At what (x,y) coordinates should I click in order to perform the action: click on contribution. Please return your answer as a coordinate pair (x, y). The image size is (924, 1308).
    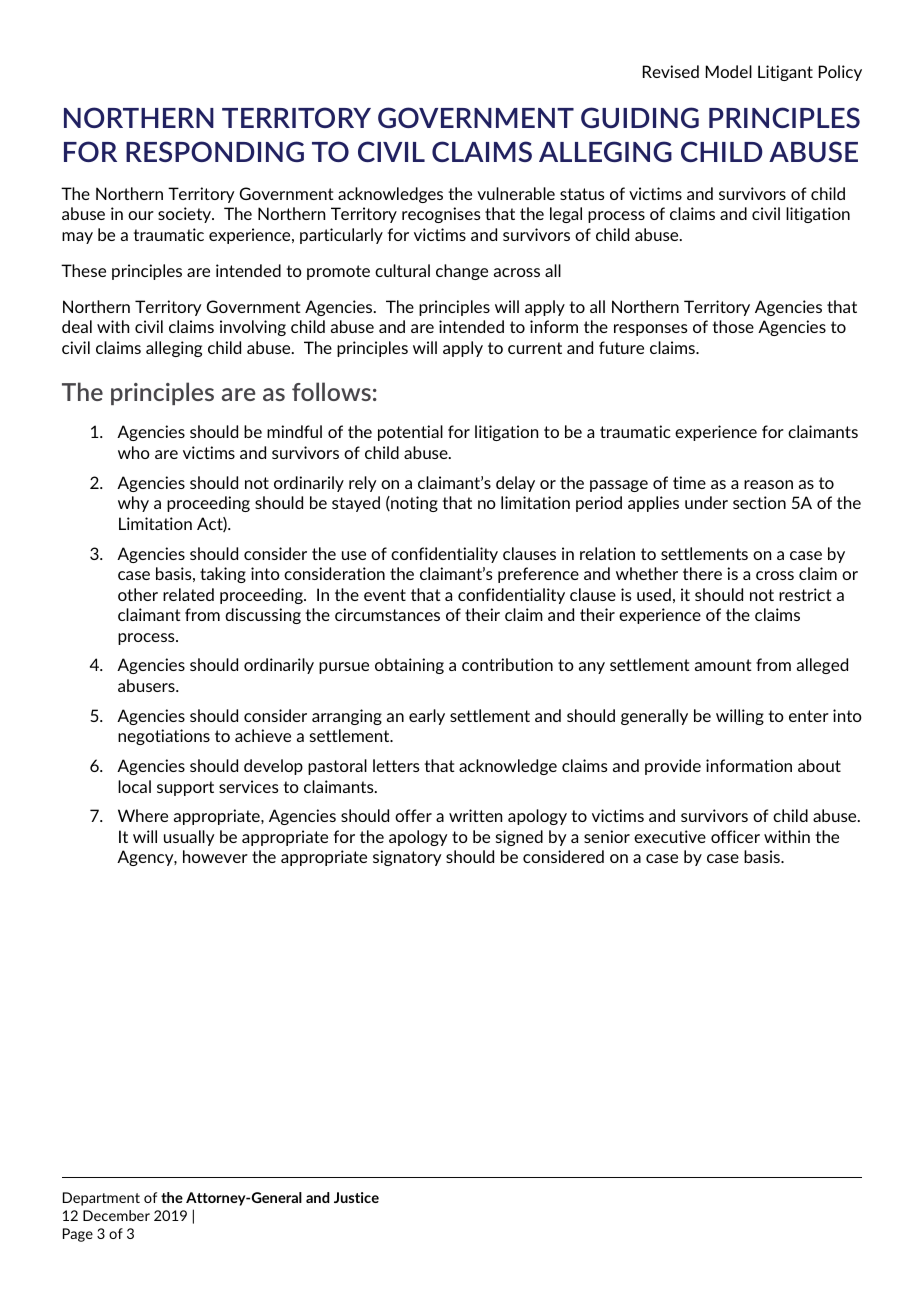
    Looking at the image, I should click on (507, 664).
